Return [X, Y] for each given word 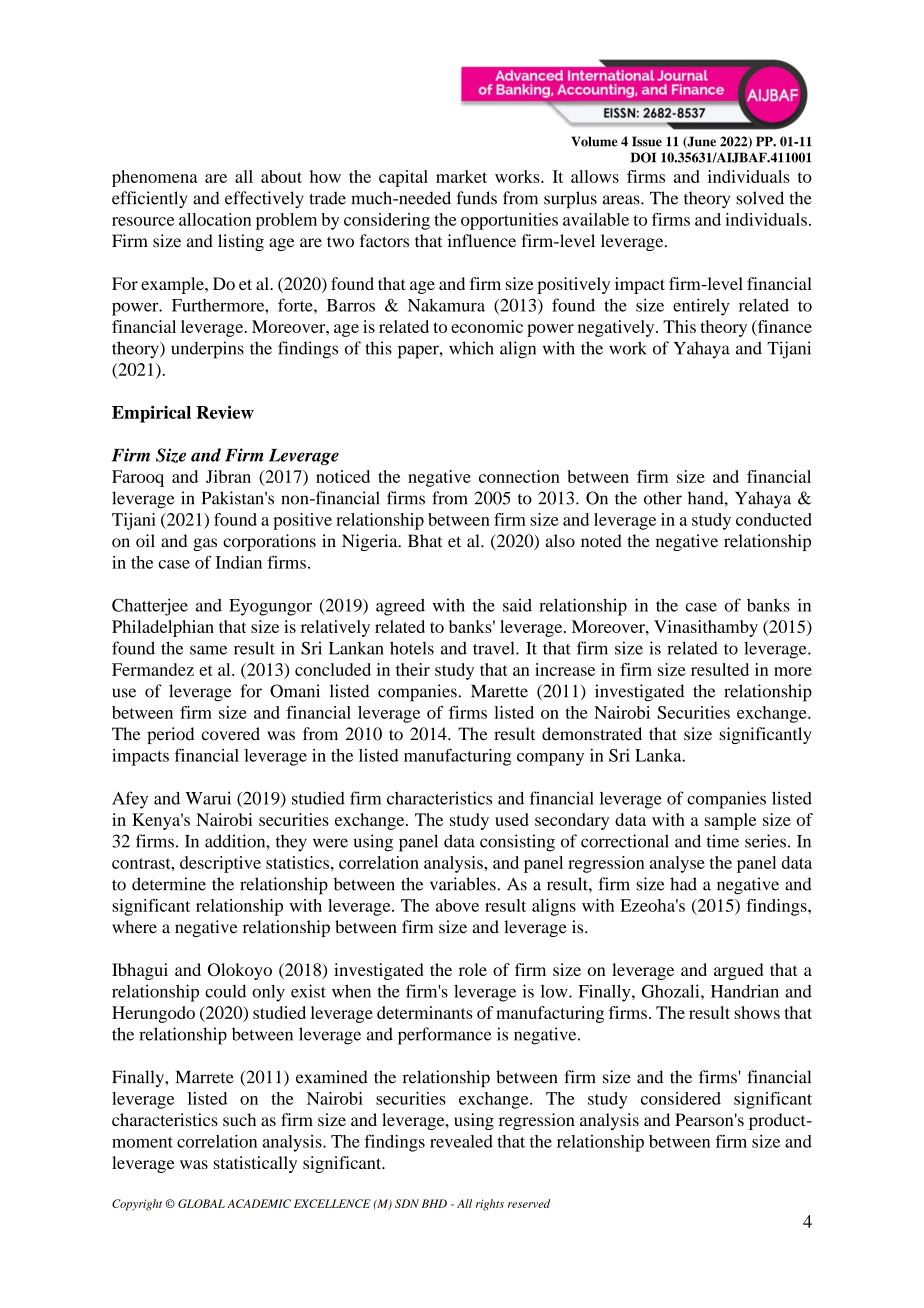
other [663, 498]
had [683, 884]
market [461, 176]
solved [760, 198]
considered [681, 1098]
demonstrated [592, 734]
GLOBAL [201, 1203]
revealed [461, 1141]
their [413, 669]
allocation [215, 219]
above [457, 905]
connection [519, 476]
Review [225, 412]
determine [169, 884]
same [208, 650]
